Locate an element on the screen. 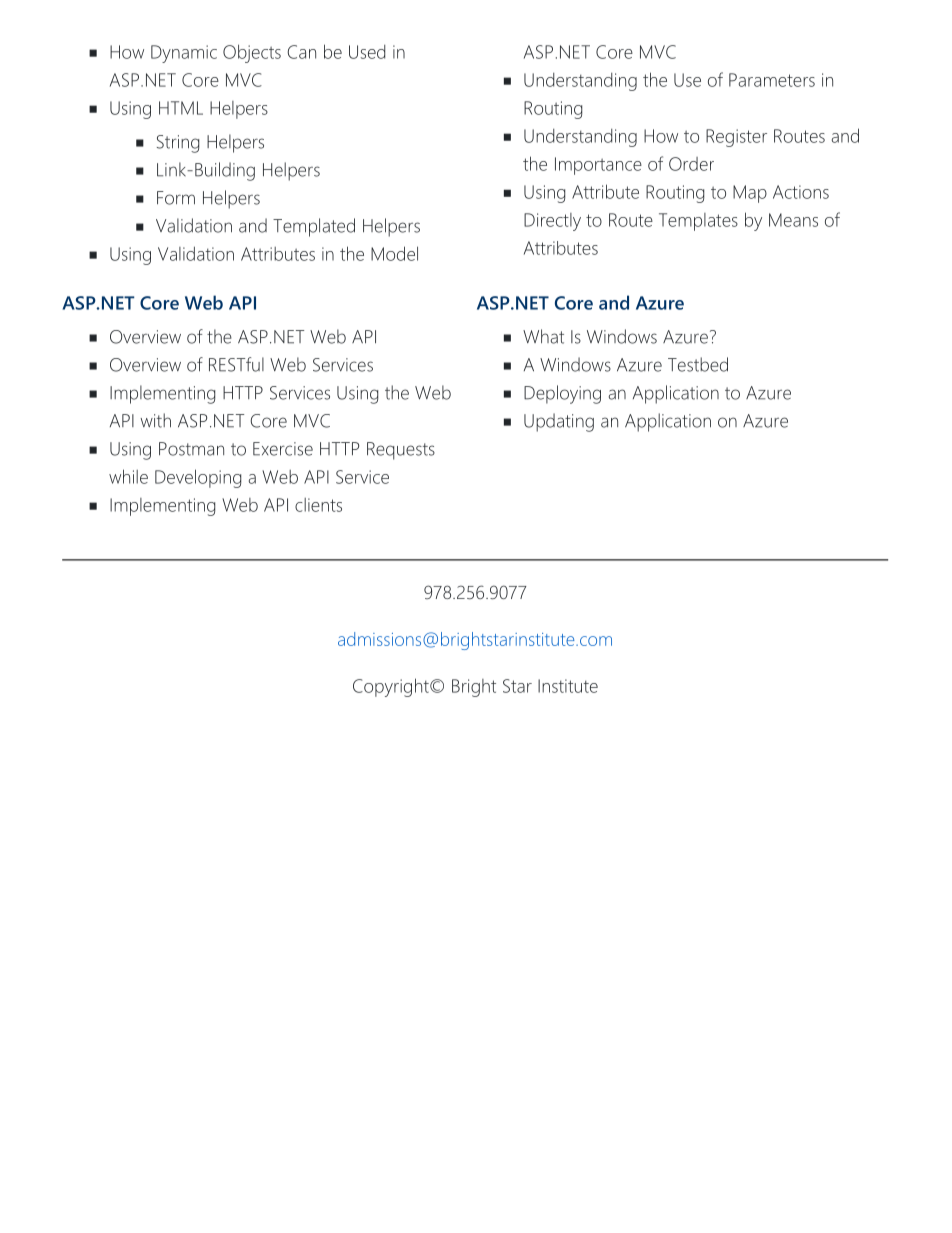 The height and width of the screenshot is (1233, 952). Model is located at coordinates (394, 253).
